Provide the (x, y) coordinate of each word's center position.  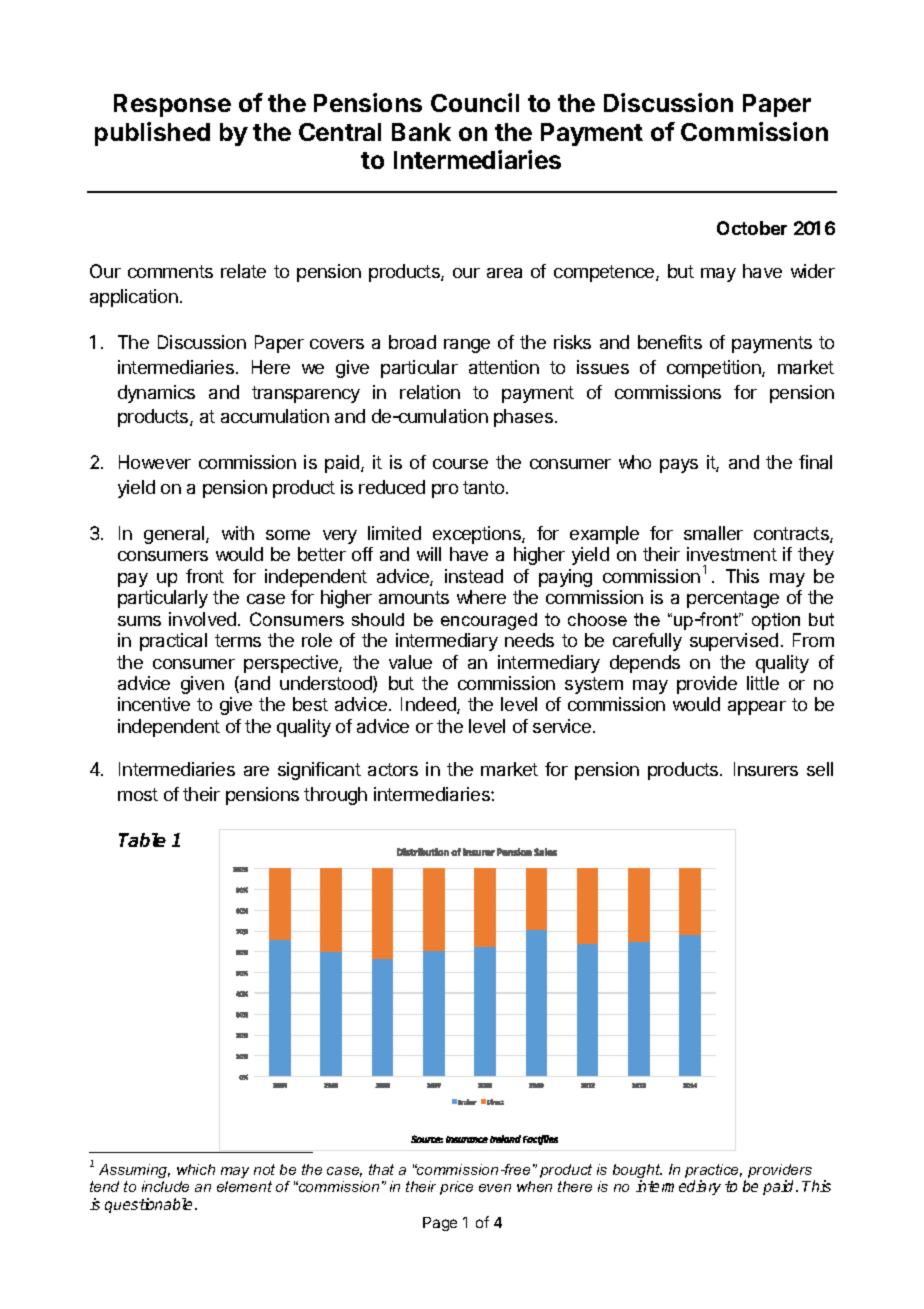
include (165, 1186)
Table (142, 840)
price (456, 1188)
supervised (734, 642)
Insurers (766, 769)
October (752, 228)
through (335, 796)
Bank (421, 132)
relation (430, 392)
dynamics (156, 394)
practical (173, 642)
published (152, 134)
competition (715, 369)
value (410, 662)
